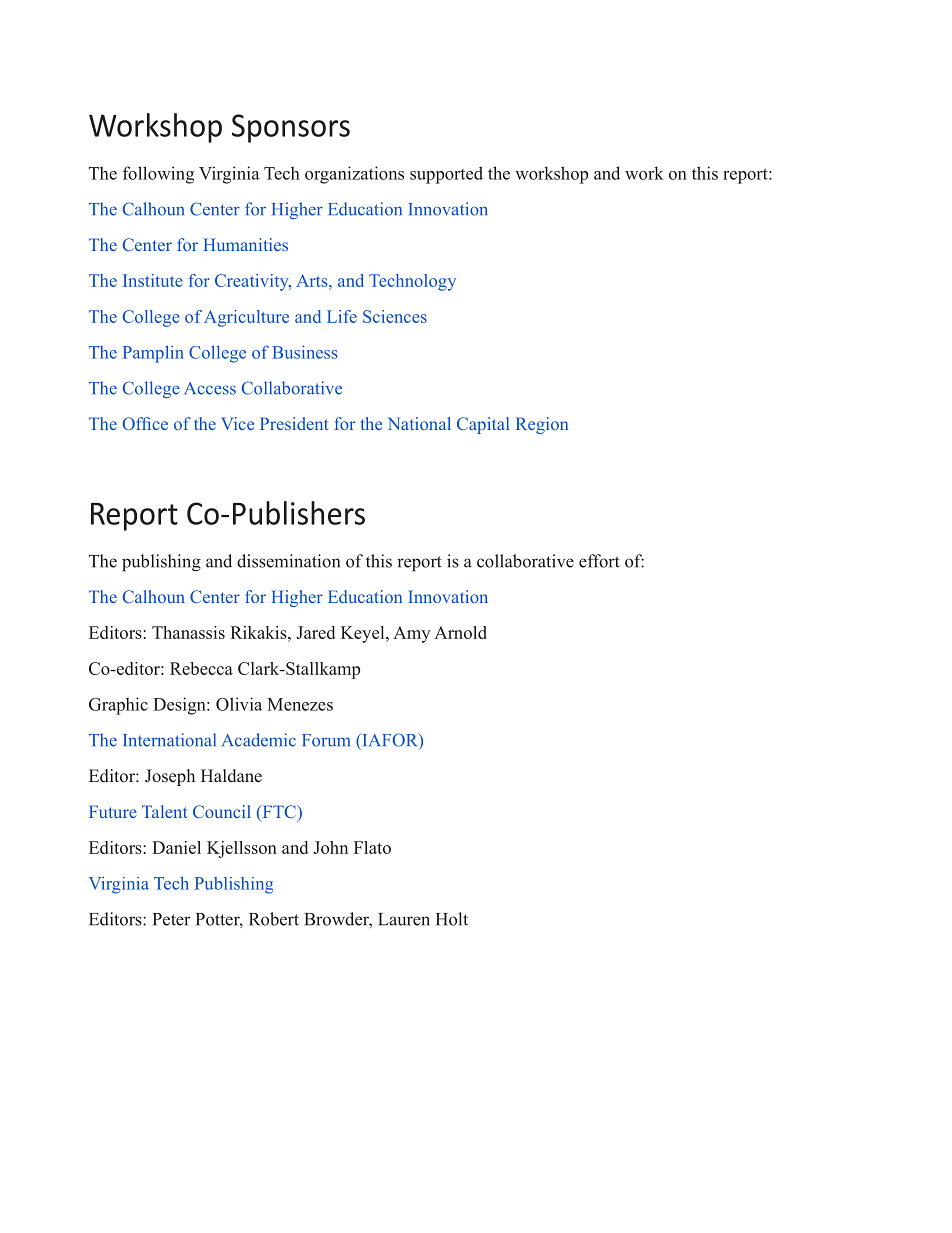  I want to click on Rebecca, so click(201, 668).
